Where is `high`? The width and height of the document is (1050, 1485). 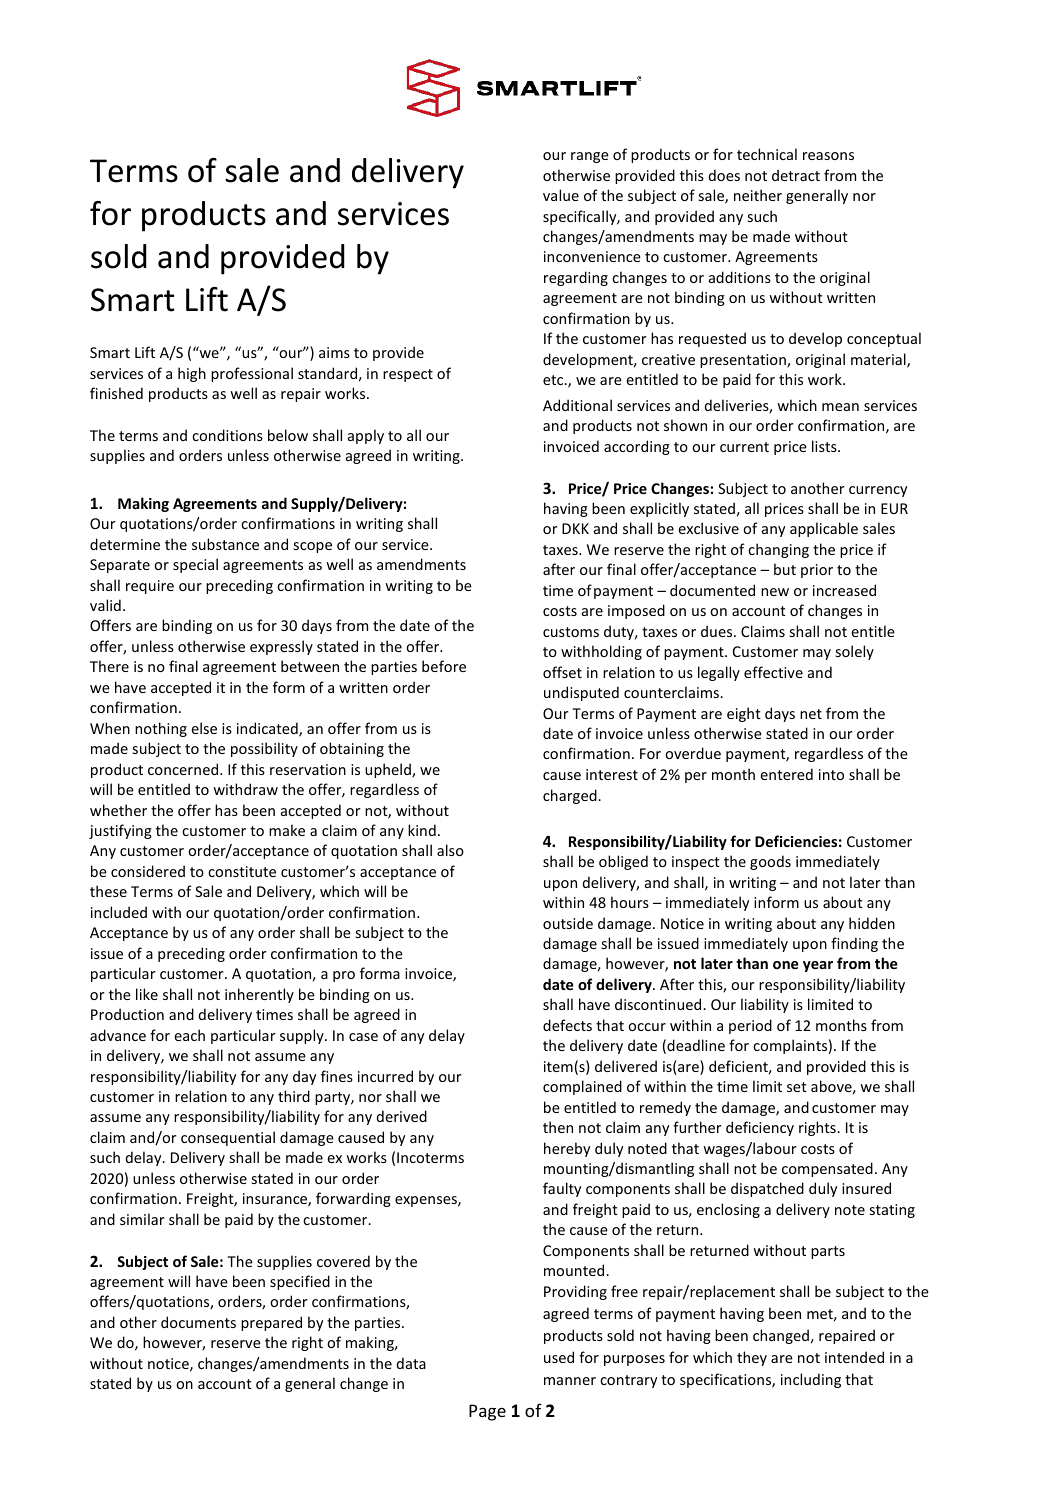 high is located at coordinates (192, 374).
